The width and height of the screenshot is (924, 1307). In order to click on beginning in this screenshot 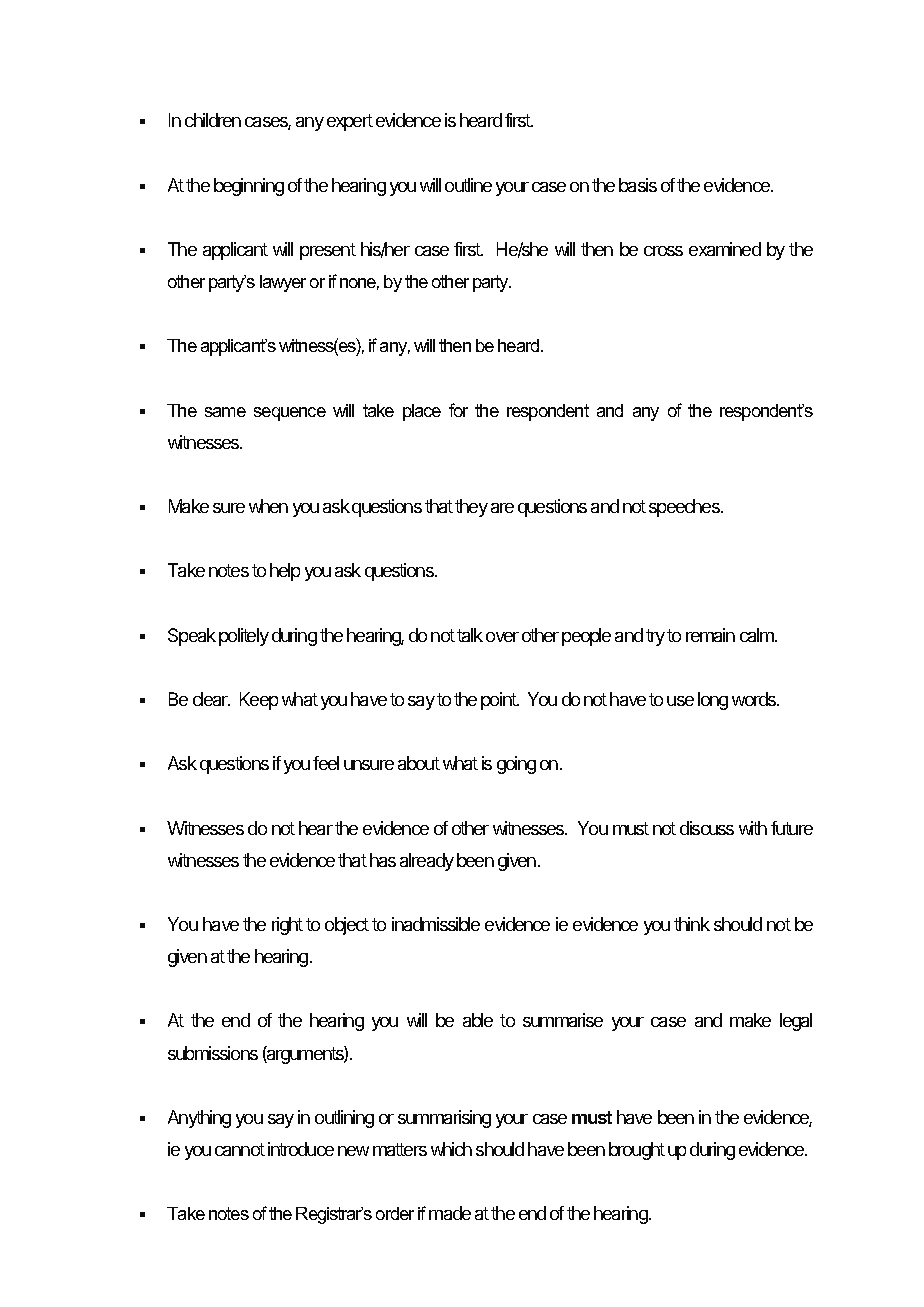, I will do `click(249, 187)`.
